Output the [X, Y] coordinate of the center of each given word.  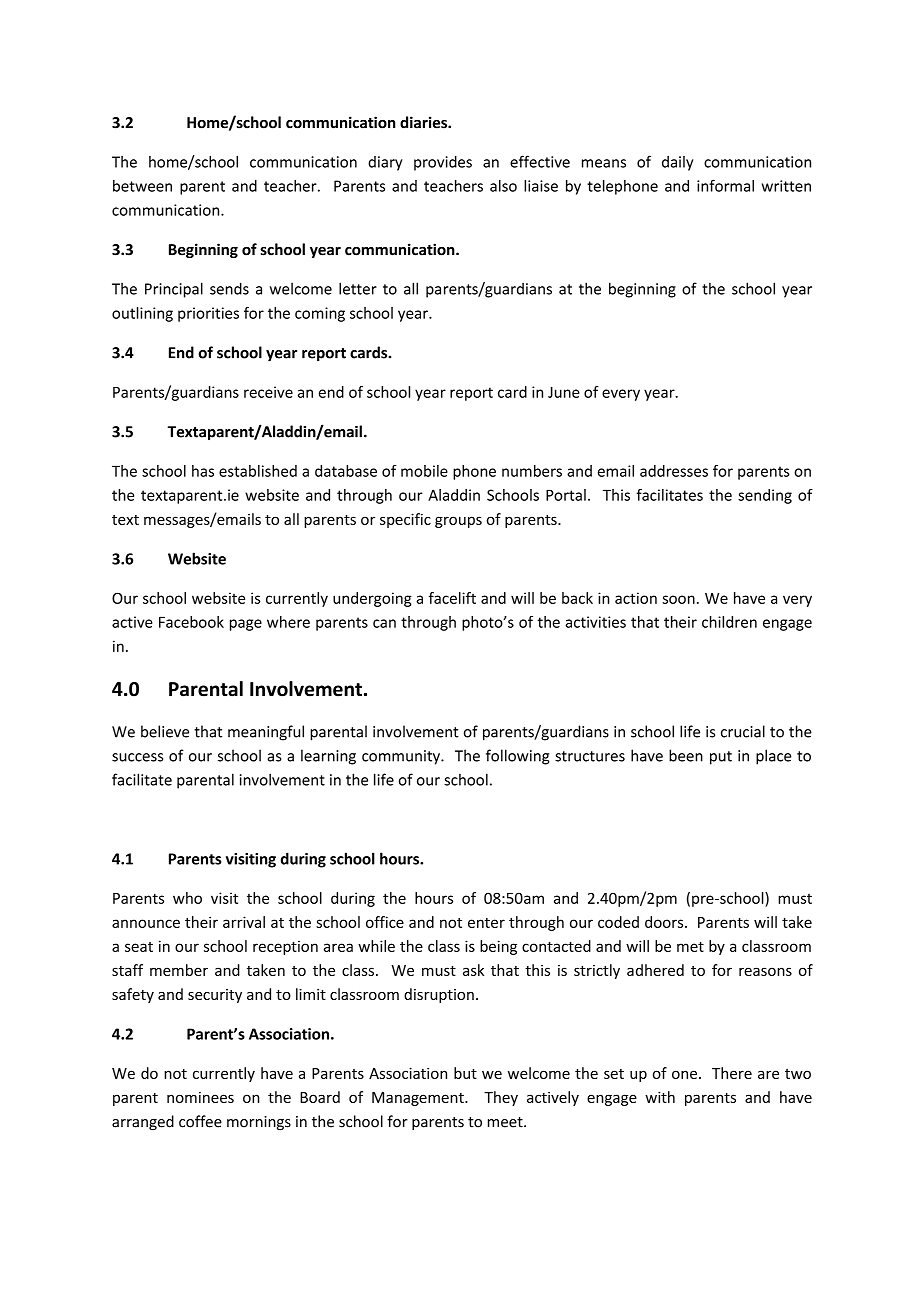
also [503, 186]
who [187, 898]
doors [665, 922]
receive [268, 392]
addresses [674, 471]
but [465, 1073]
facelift [452, 598]
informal [725, 185]
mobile [424, 471]
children [729, 622]
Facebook [191, 622]
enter [486, 923]
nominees [200, 1097]
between [142, 186]
